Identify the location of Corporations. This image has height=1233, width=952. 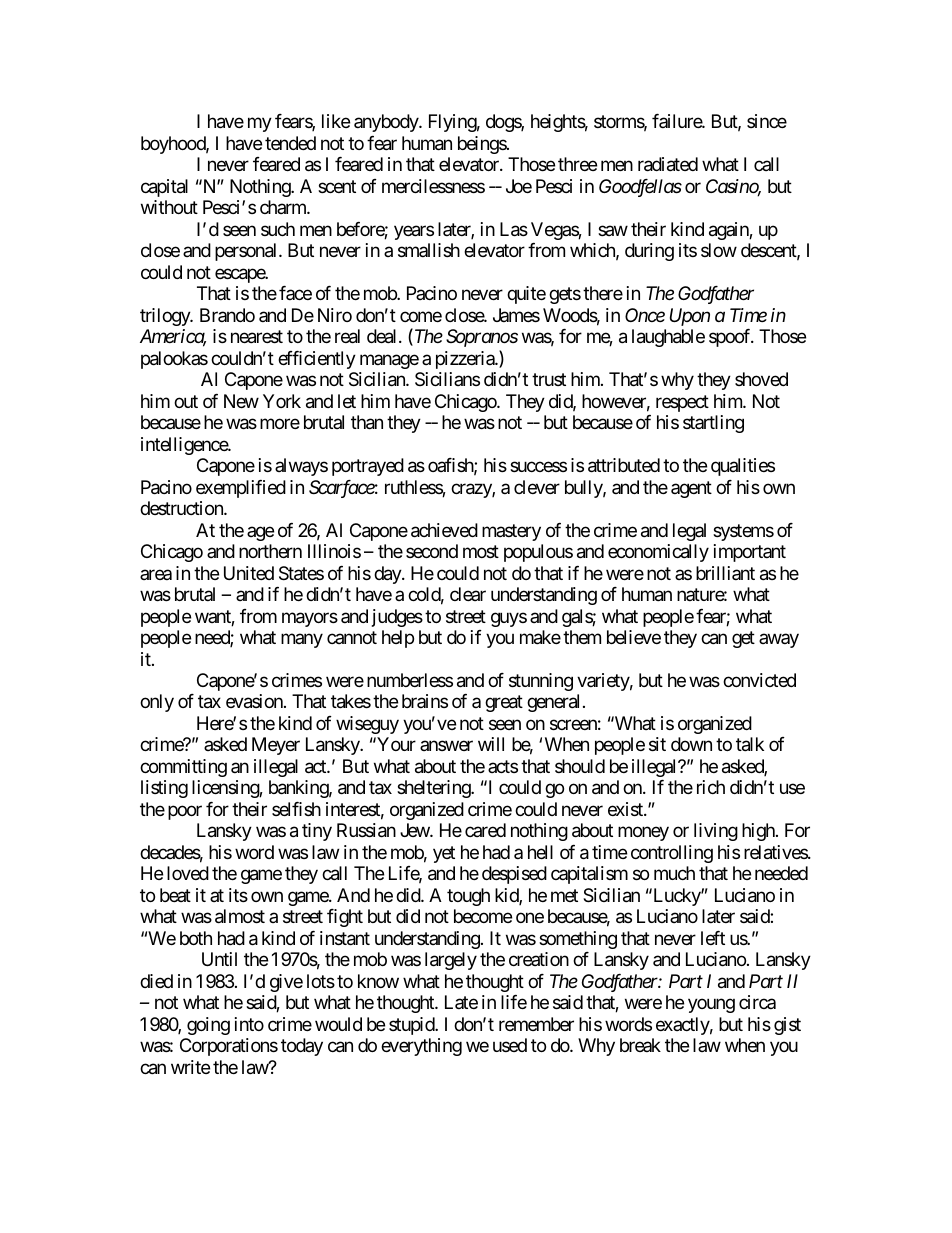
(229, 1047).
